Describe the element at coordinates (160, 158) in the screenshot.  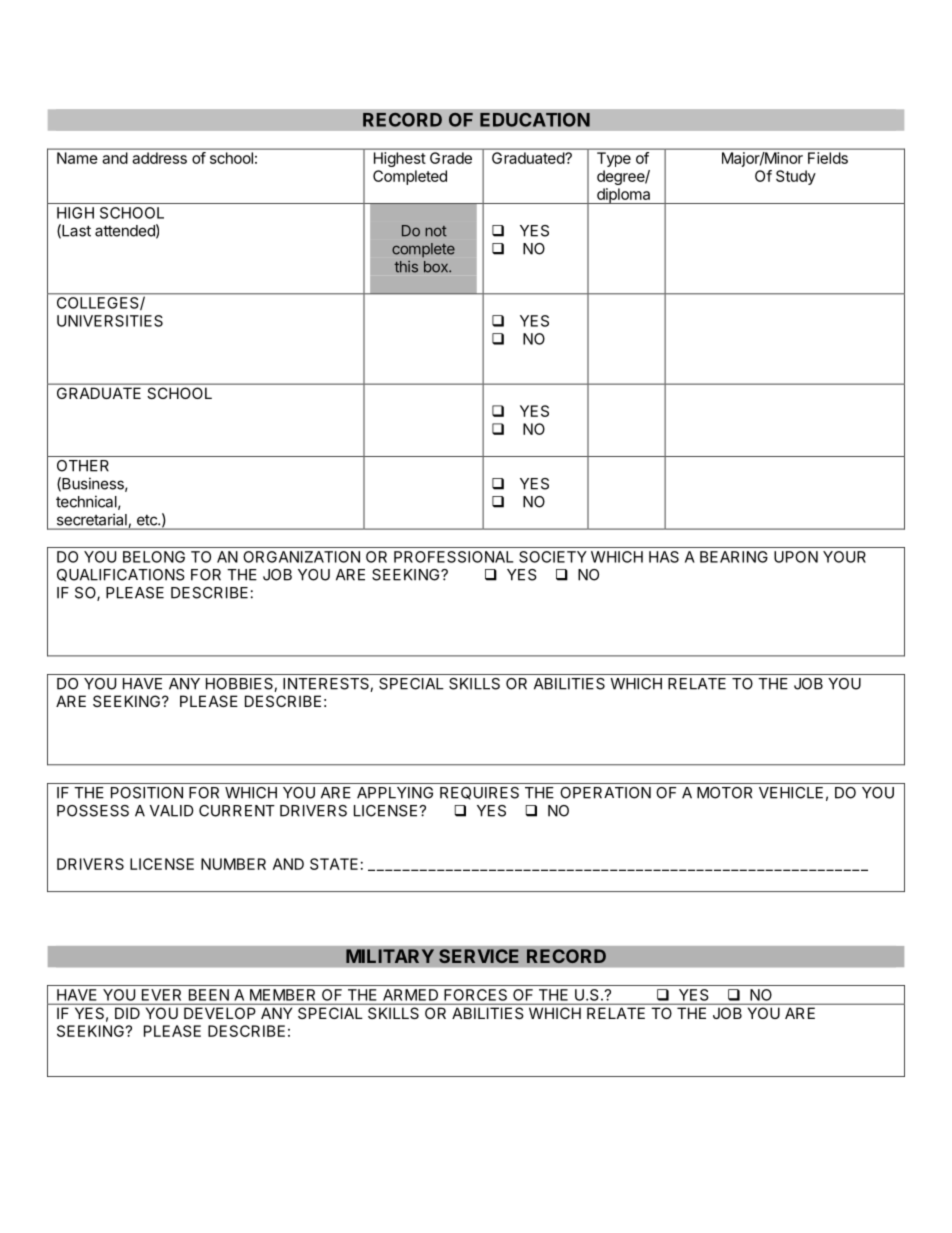
I see `address` at that location.
